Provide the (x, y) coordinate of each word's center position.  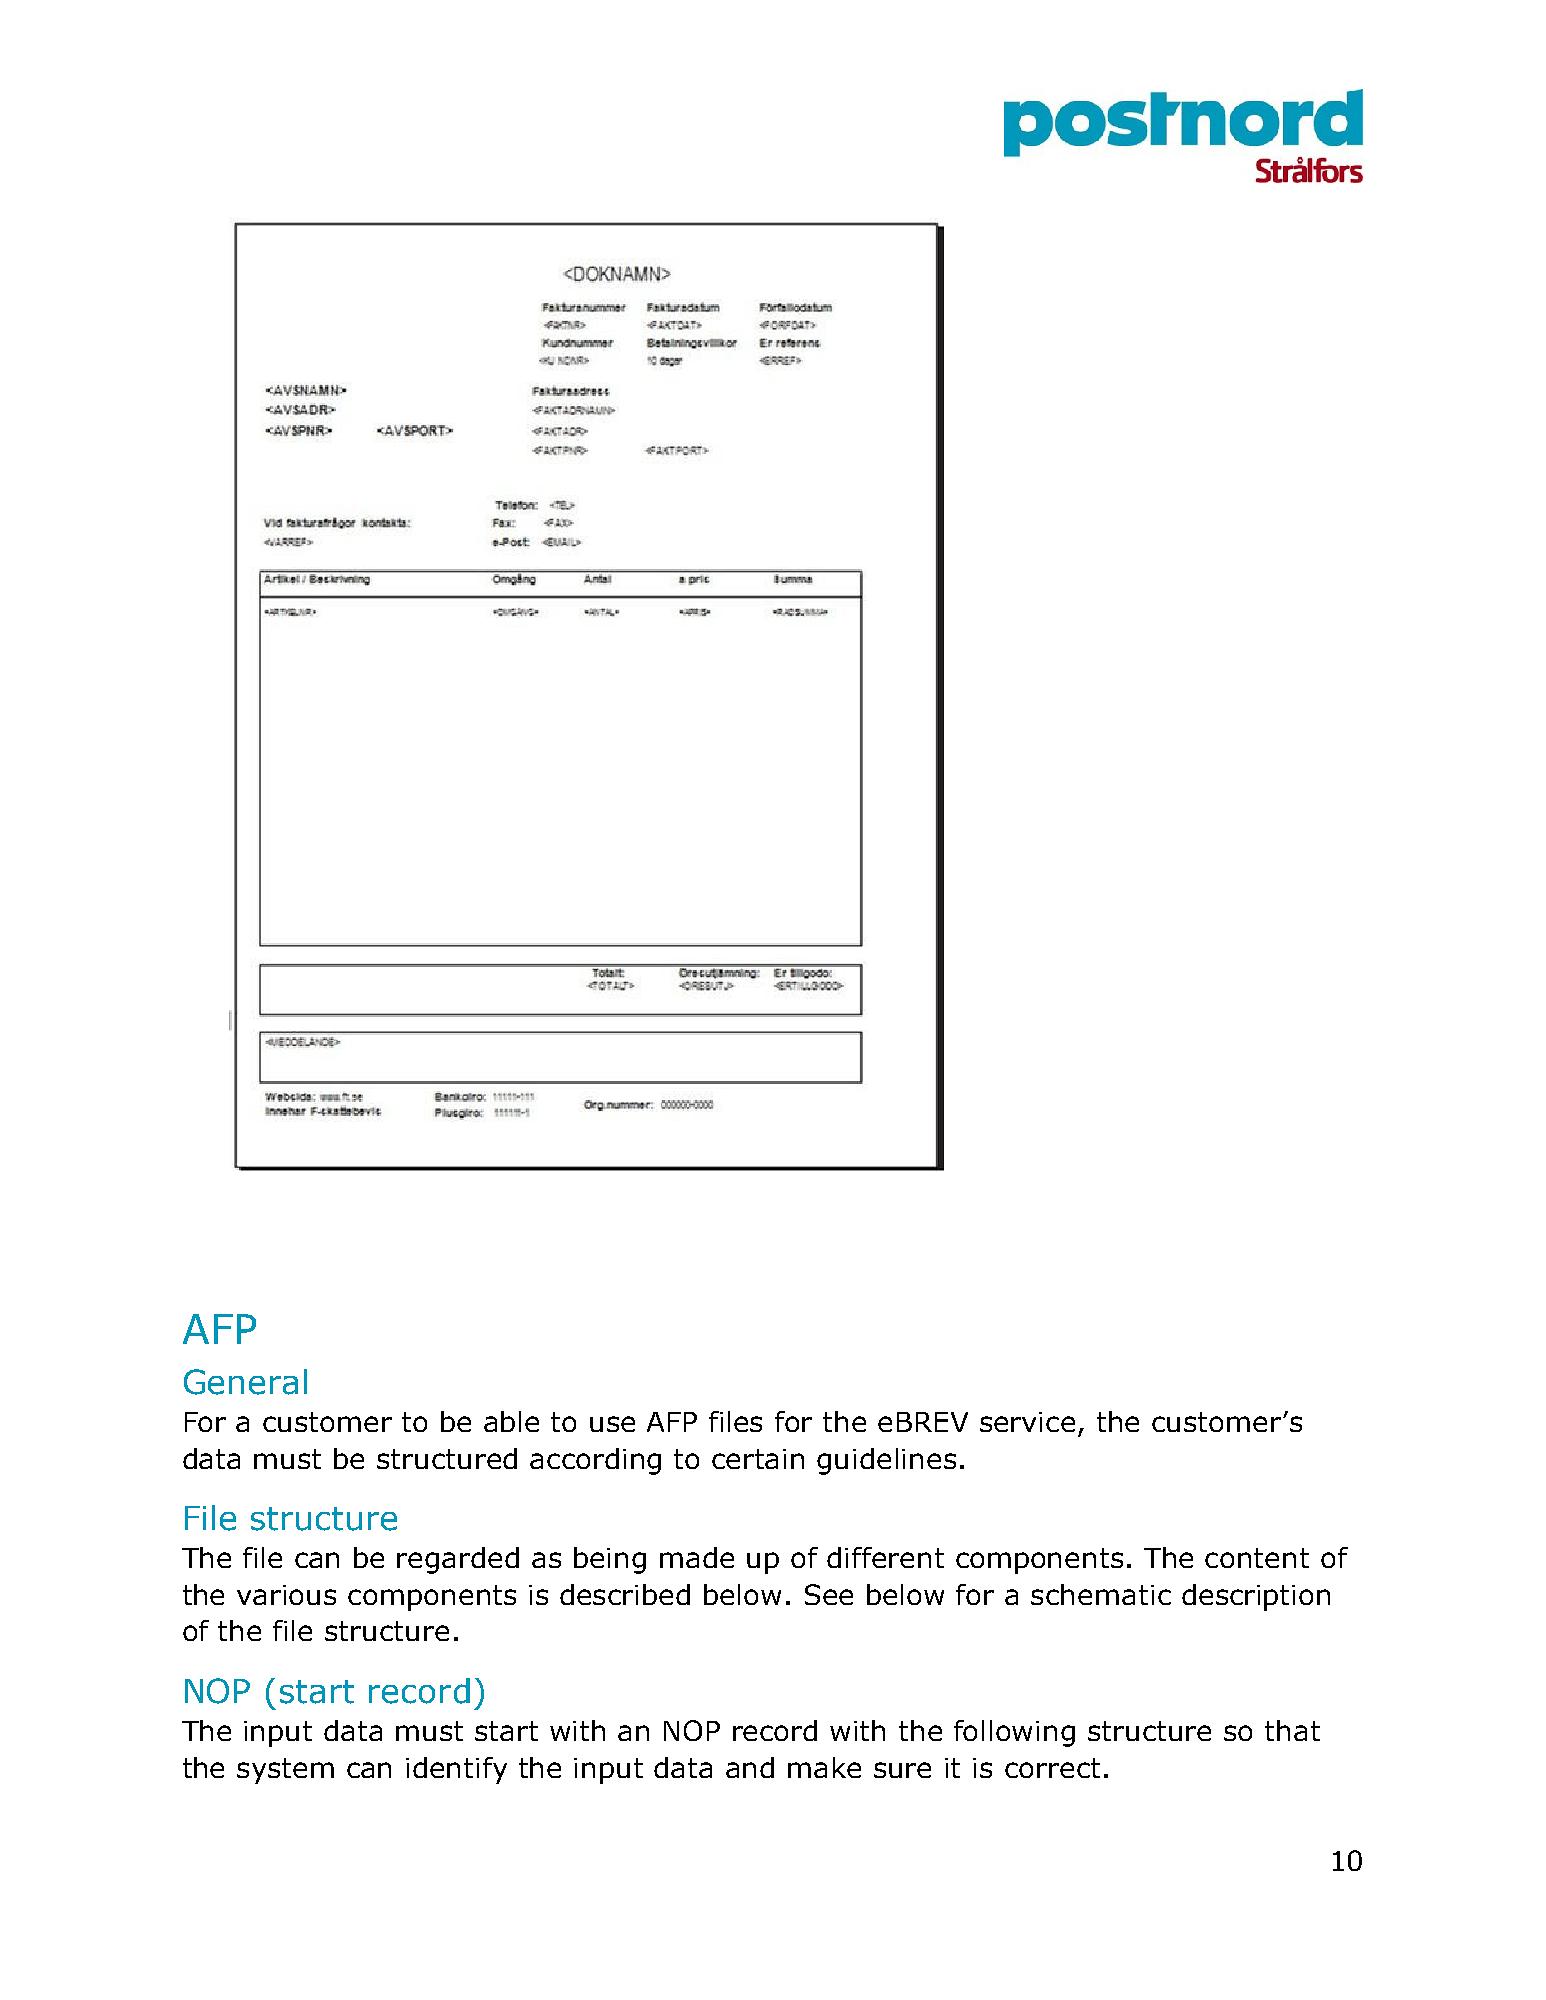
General (245, 1382)
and (750, 1767)
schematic (1101, 1594)
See (829, 1594)
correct (1052, 1768)
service (1027, 1422)
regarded (458, 1560)
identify (456, 1770)
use (612, 1424)
